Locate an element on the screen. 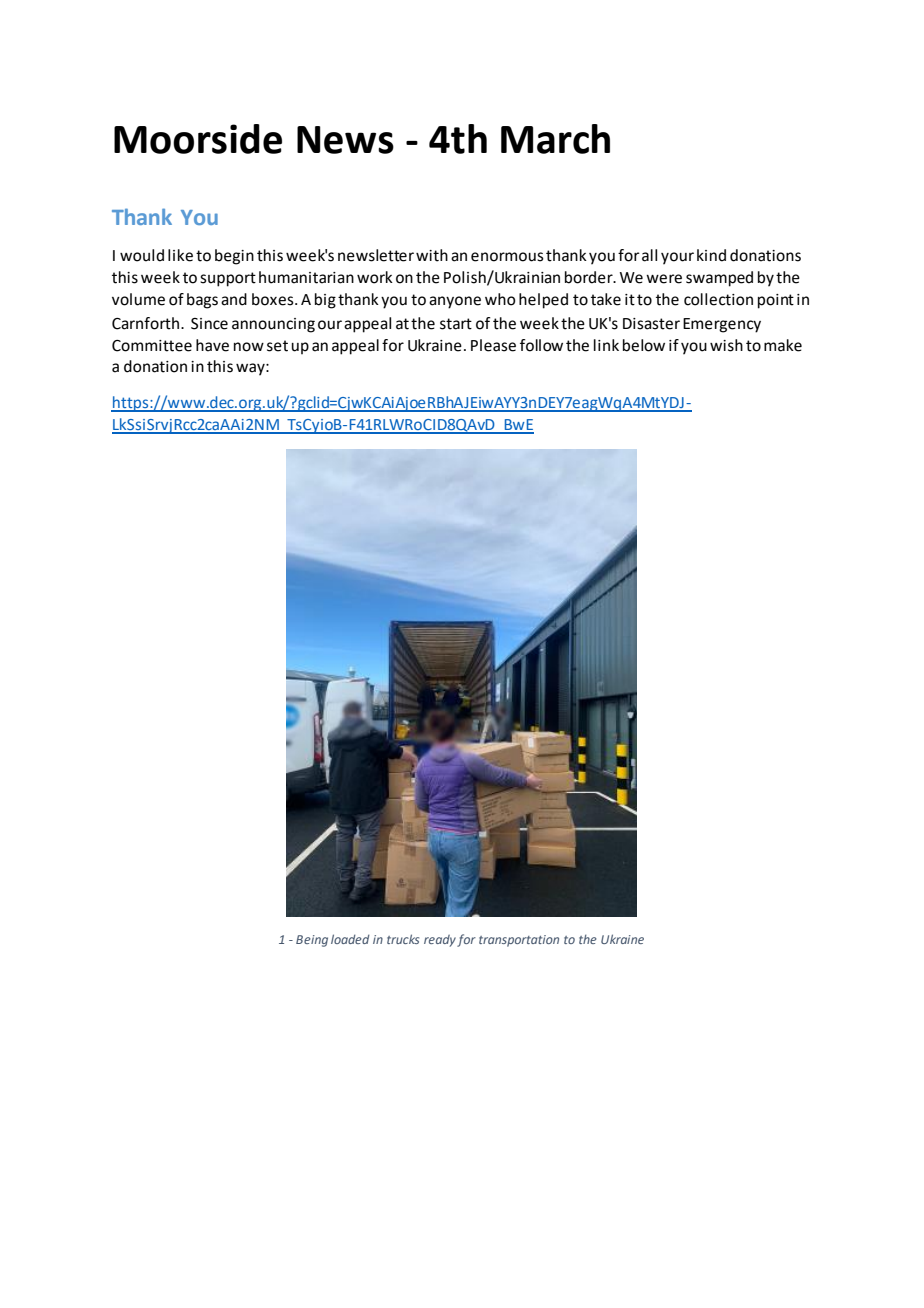  begin is located at coordinates (234, 257).
